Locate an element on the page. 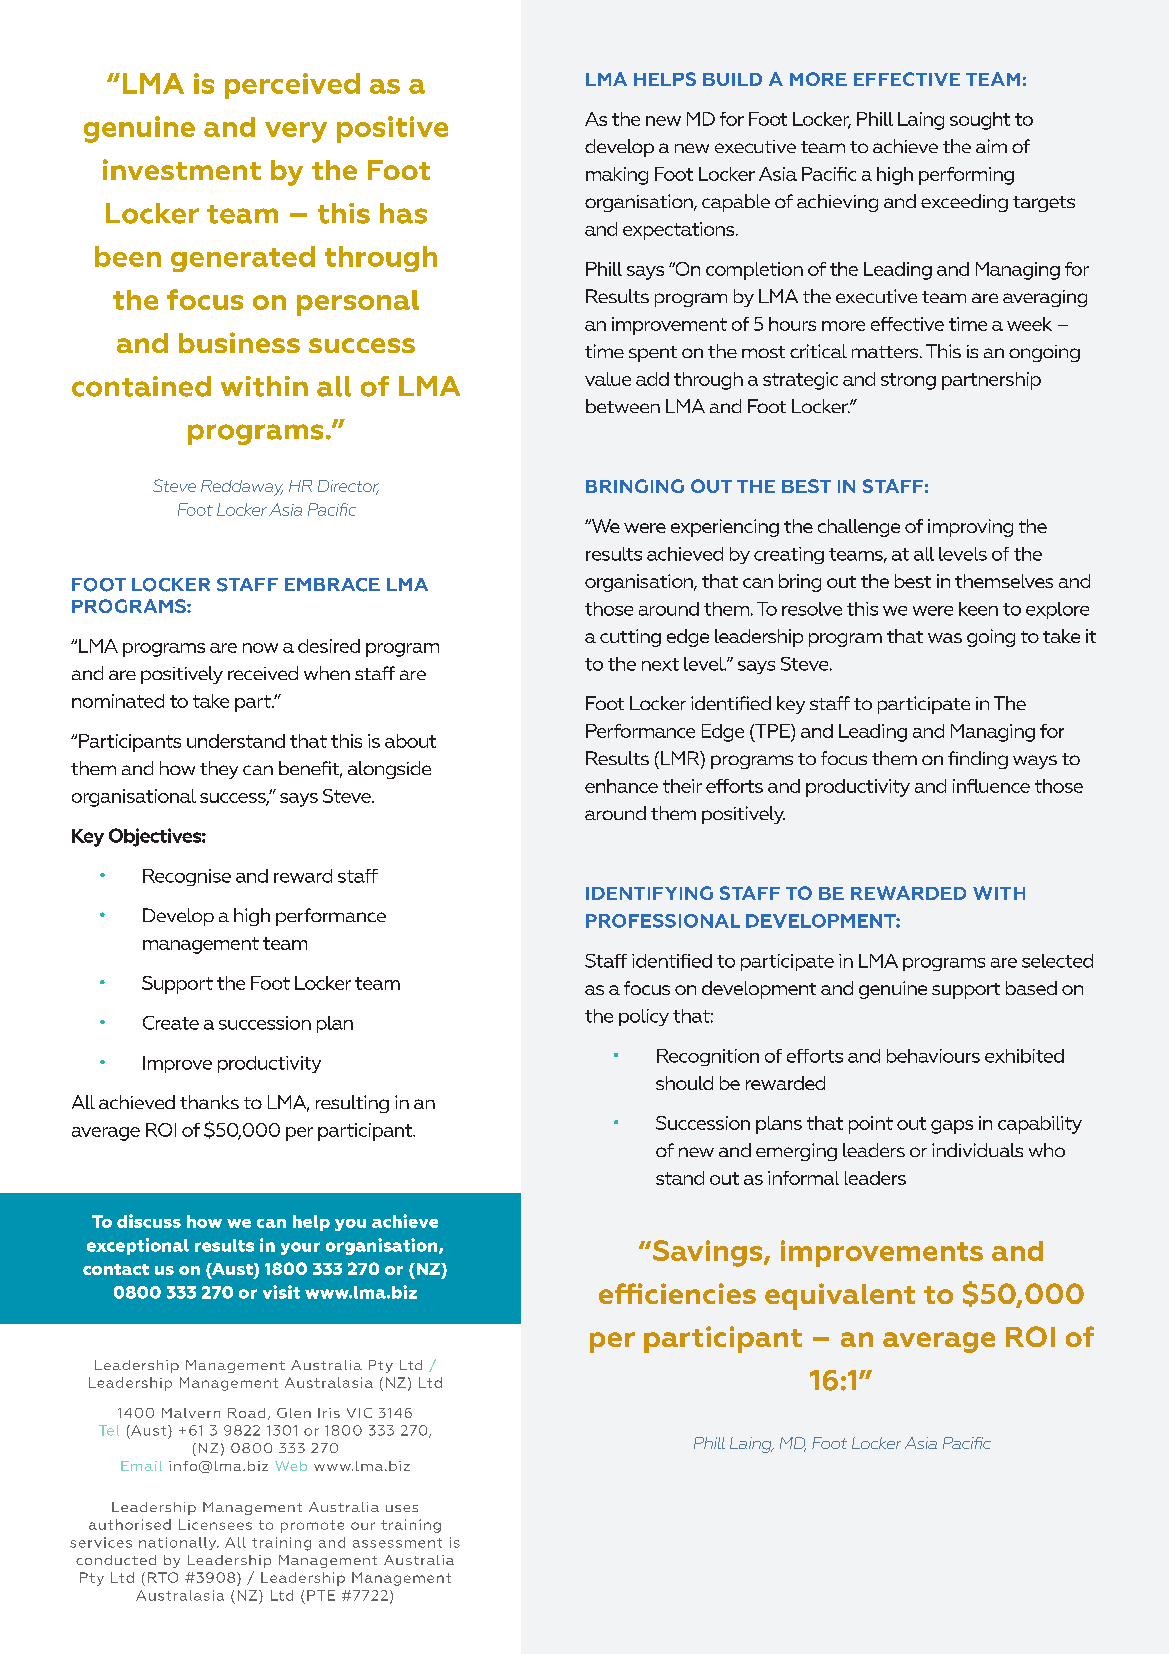 The width and height of the image is (1169, 1654). Licensees is located at coordinates (215, 1524).
